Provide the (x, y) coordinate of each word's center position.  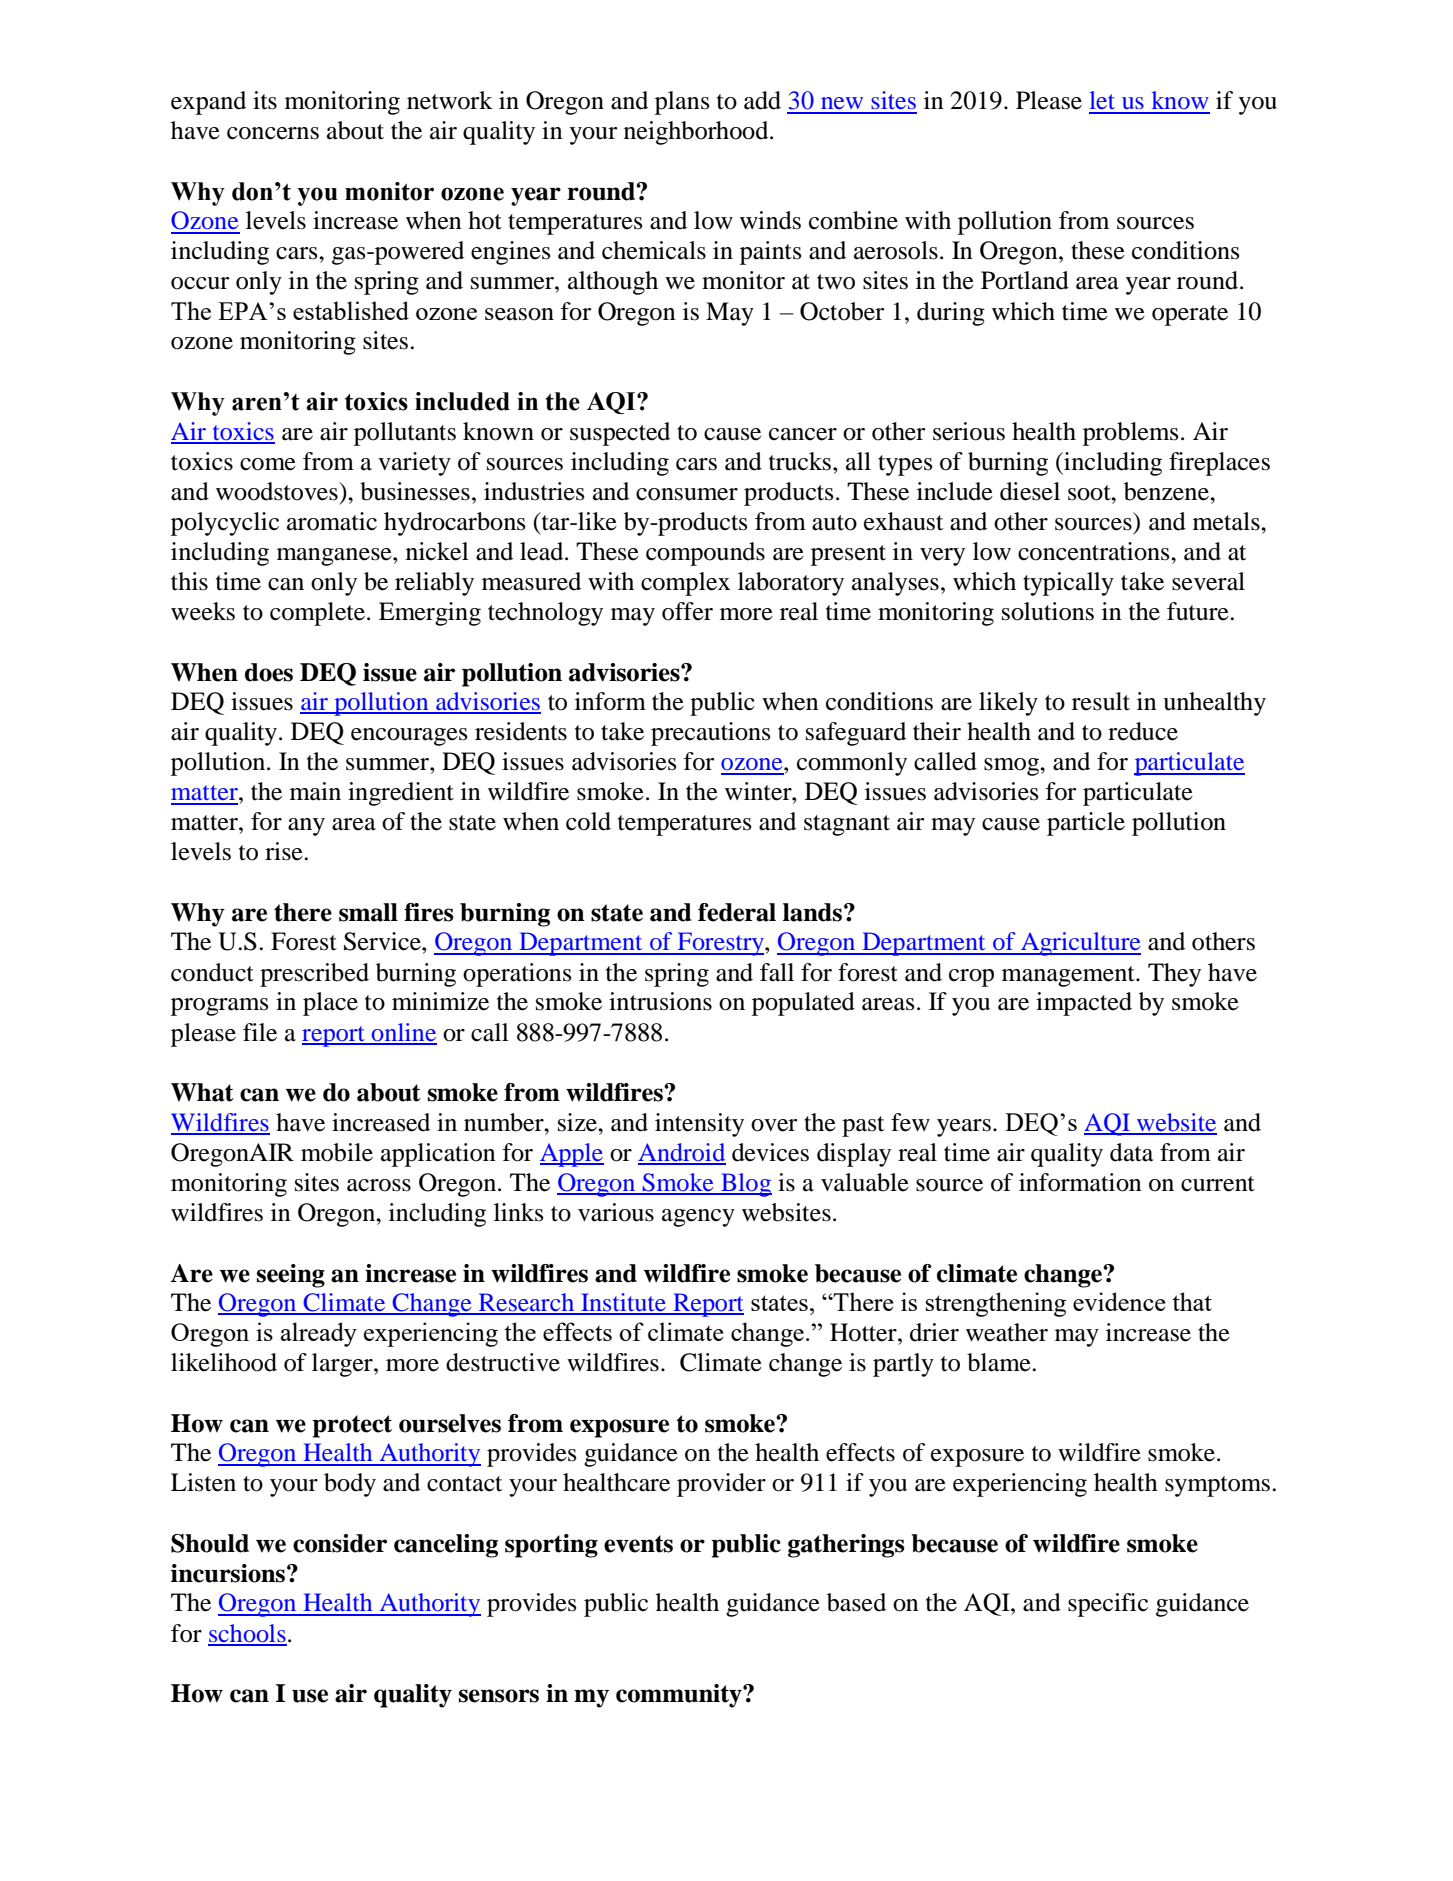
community (680, 1696)
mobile (337, 1152)
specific (1108, 1605)
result (1101, 701)
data (1131, 1152)
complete (317, 614)
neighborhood (697, 133)
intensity (699, 1125)
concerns (273, 133)
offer (687, 611)
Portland (1025, 280)
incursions (228, 1573)
